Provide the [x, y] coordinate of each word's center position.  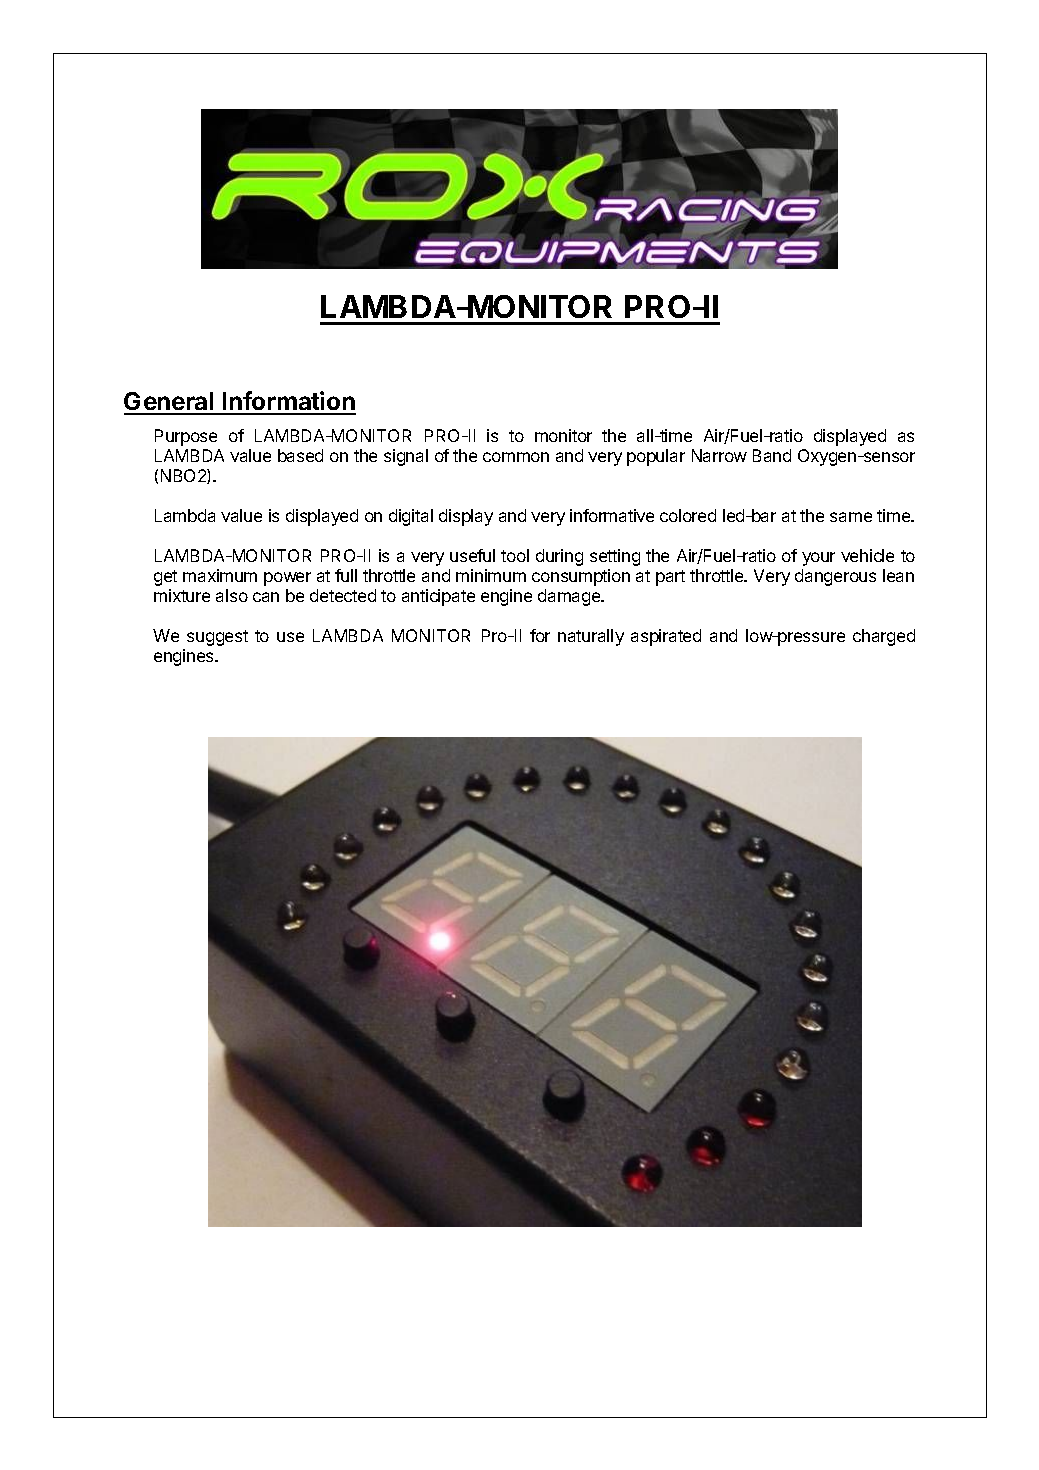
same [851, 517]
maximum [220, 575]
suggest [217, 638]
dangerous [835, 577]
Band [772, 455]
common [516, 457]
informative [612, 515]
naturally [591, 637]
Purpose [186, 437]
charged [884, 637]
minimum [491, 575]
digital [411, 517]
